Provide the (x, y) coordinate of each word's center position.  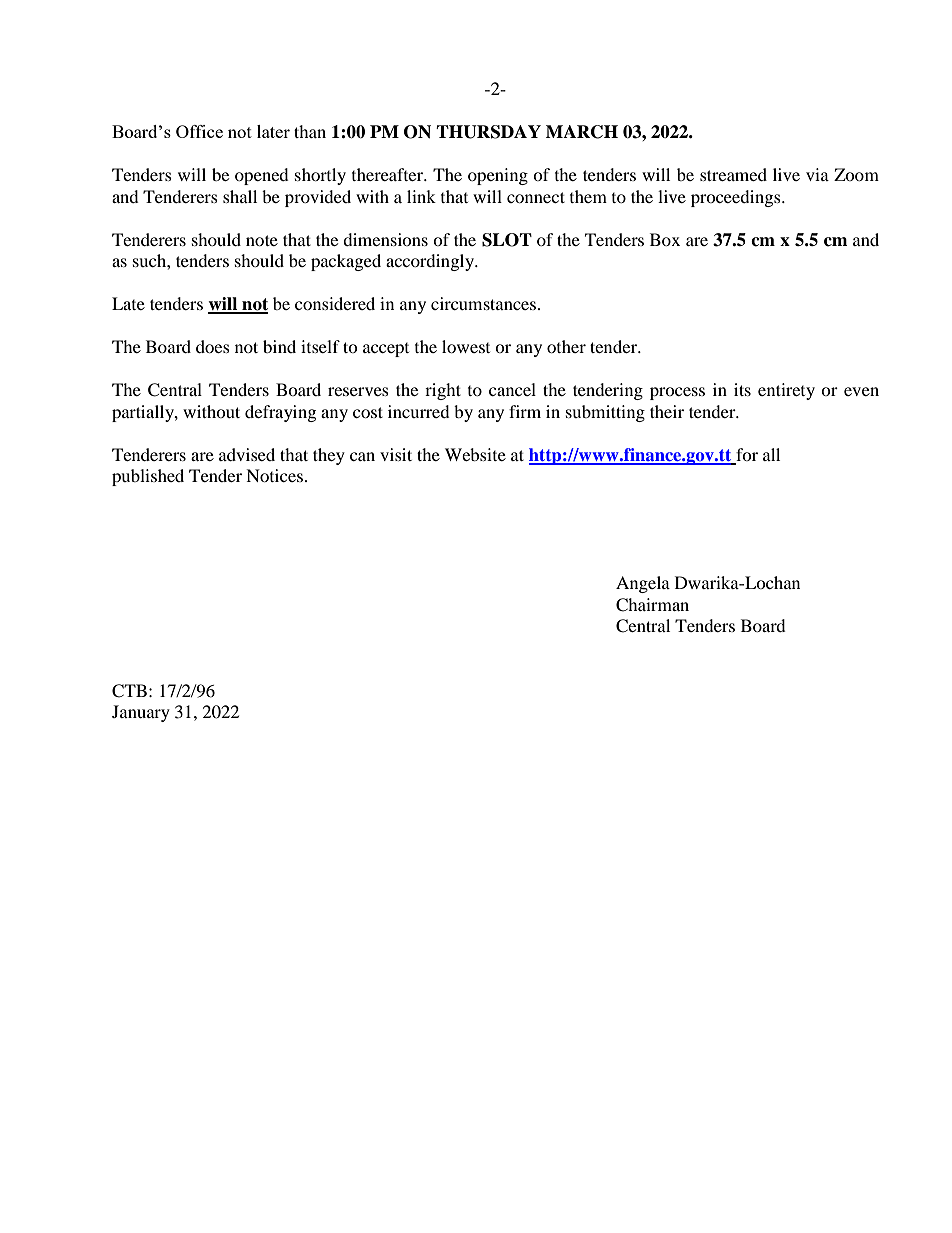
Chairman (652, 605)
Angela (643, 584)
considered (335, 303)
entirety (786, 391)
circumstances (483, 303)
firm (525, 411)
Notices (276, 475)
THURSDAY (488, 132)
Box (665, 239)
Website (475, 454)
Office (199, 131)
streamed (733, 174)
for (747, 454)
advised (247, 454)
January (141, 713)
